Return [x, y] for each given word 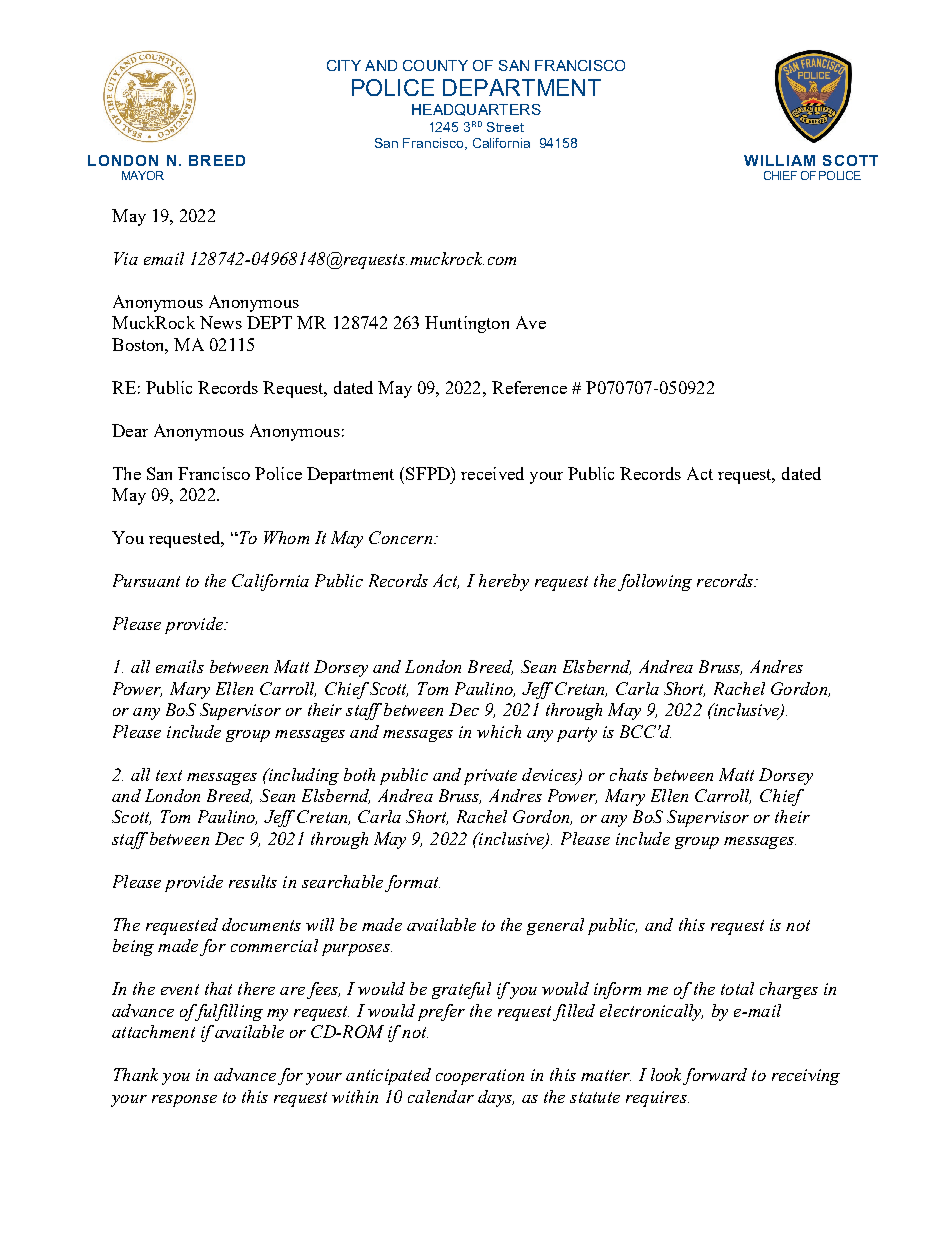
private [490, 777]
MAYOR [143, 175]
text [169, 775]
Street [505, 127]
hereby [504, 582]
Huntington [467, 324]
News [221, 322]
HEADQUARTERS [476, 110]
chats [629, 774]
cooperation [480, 1077]
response [184, 1101]
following [655, 582]
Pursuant [146, 580]
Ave [531, 322]
